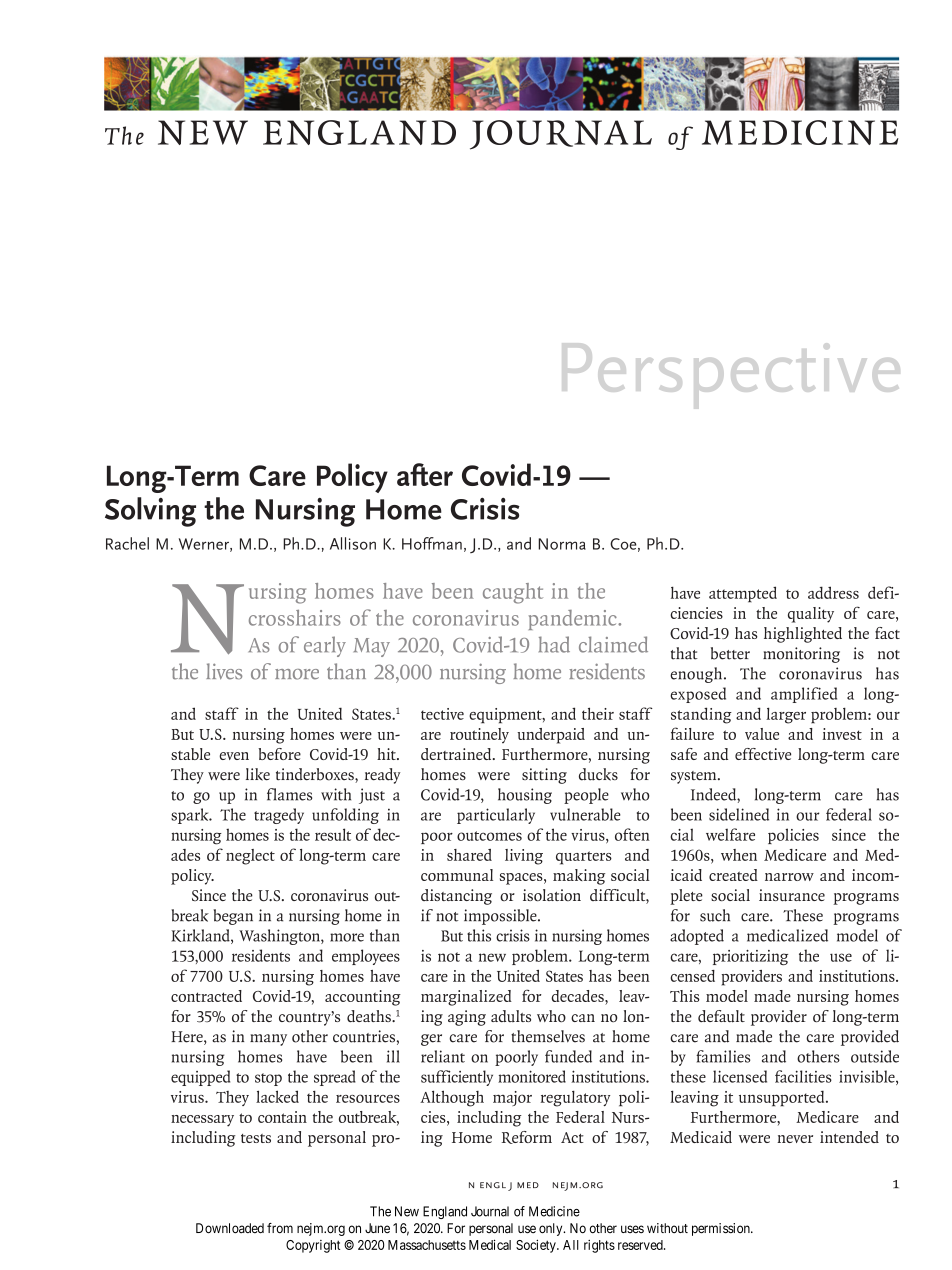  I want to click on only, so click(552, 1229).
